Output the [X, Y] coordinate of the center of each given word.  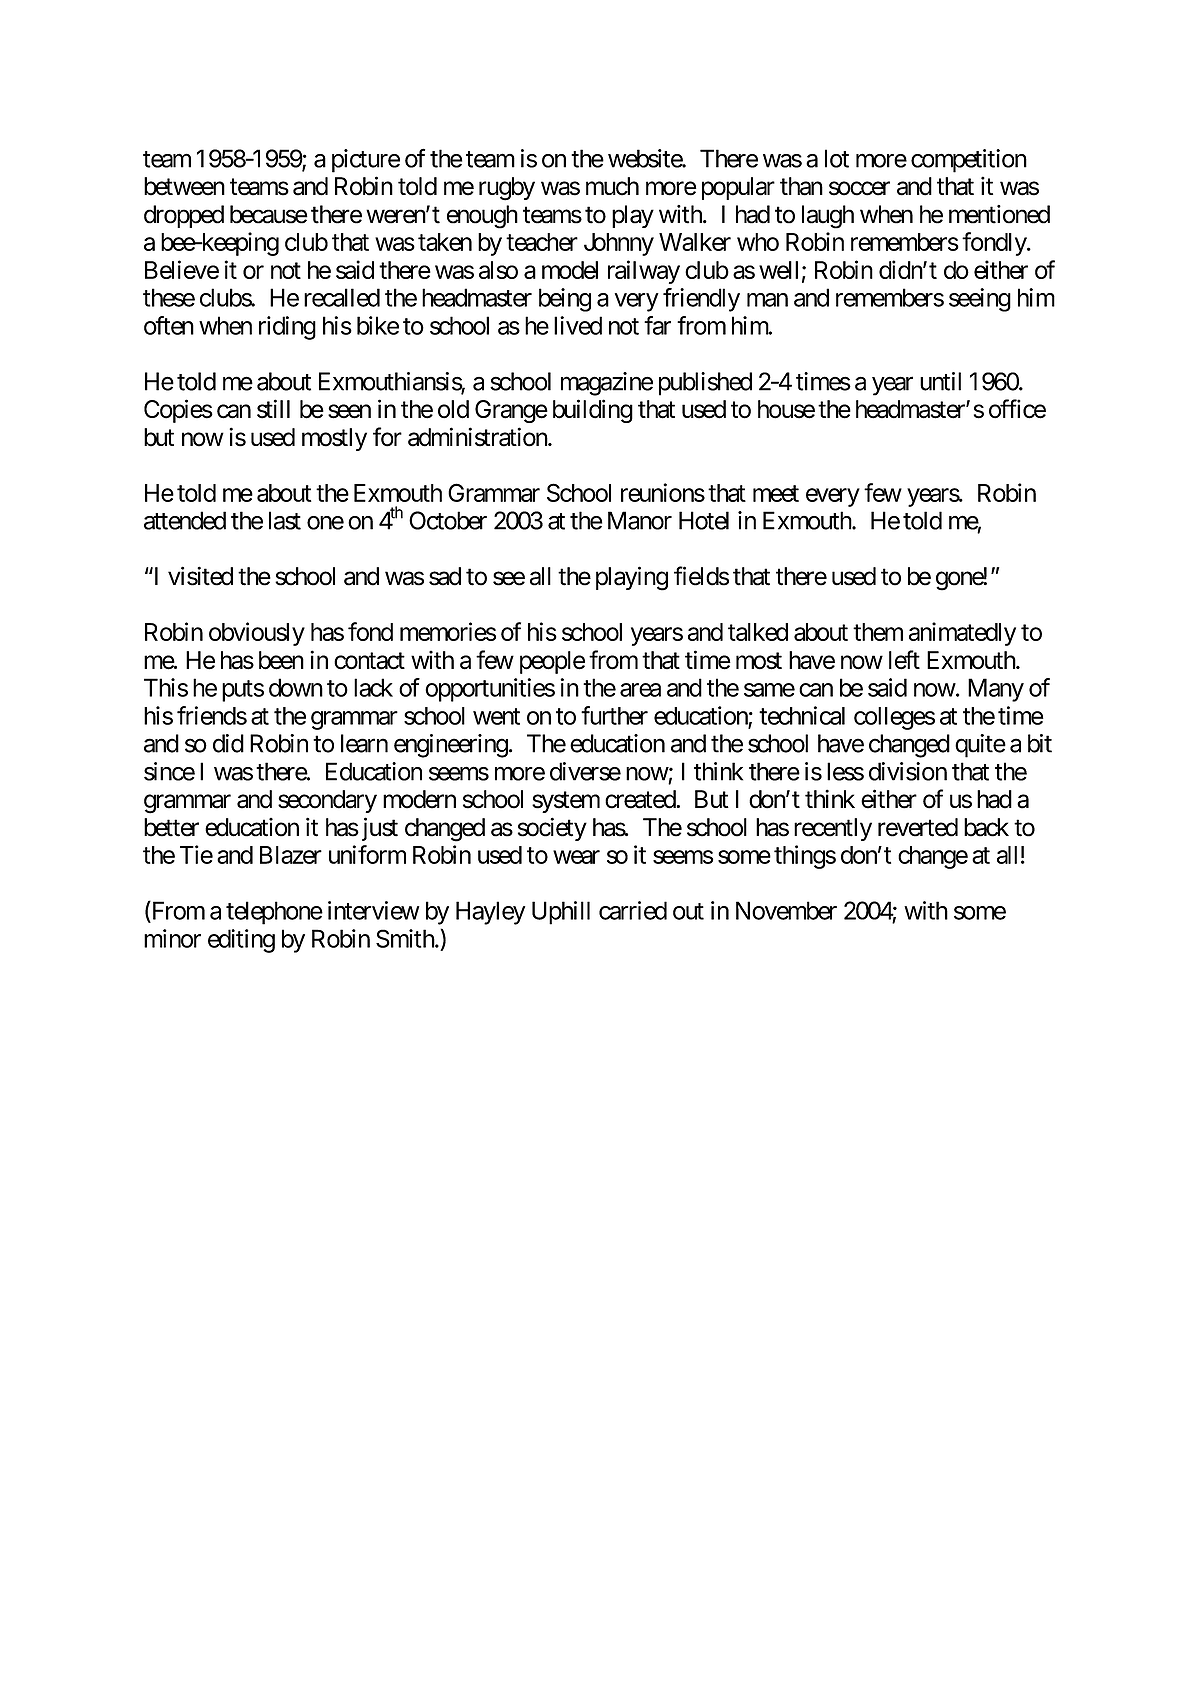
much [612, 186]
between [184, 186]
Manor [640, 520]
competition [969, 161]
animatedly [962, 634]
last [285, 520]
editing [241, 941]
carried [633, 910]
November [786, 910]
